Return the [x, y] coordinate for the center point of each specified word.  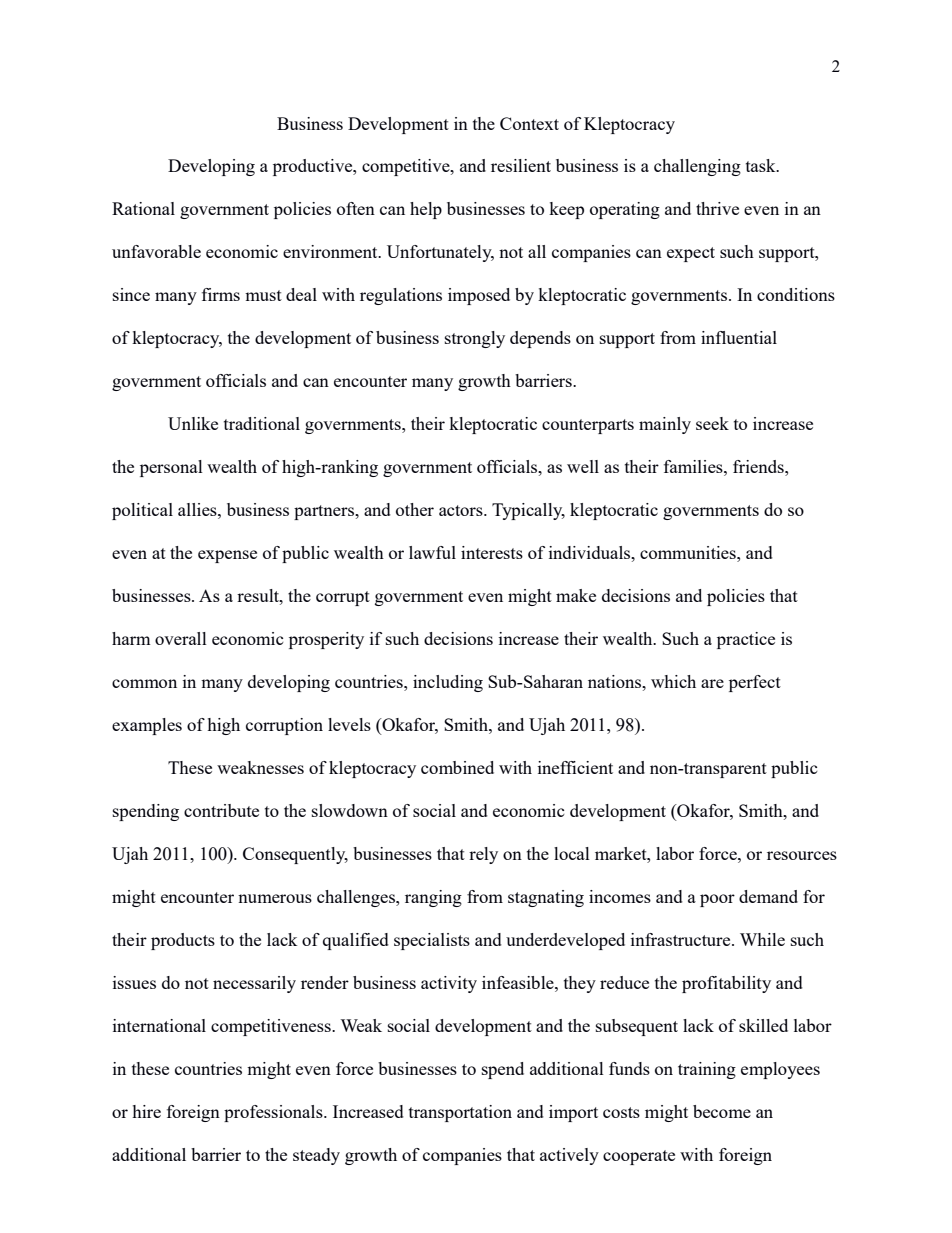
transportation [460, 1113]
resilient [521, 165]
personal [171, 468]
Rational [143, 208]
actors [462, 510]
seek [712, 423]
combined [457, 767]
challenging [697, 167]
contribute [221, 810]
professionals [274, 1113]
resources [802, 855]
